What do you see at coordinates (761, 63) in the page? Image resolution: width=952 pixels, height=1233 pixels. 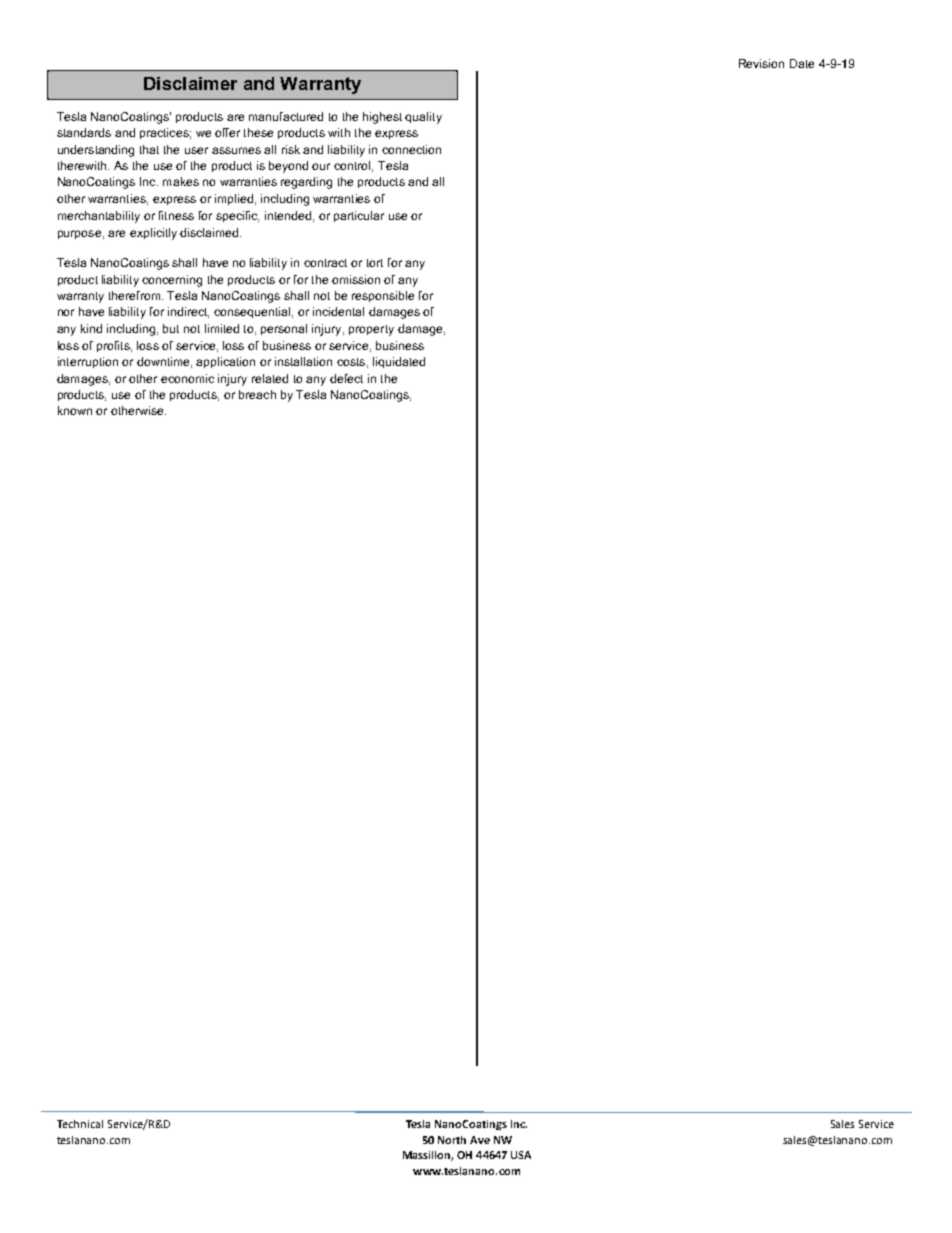 I see `Revision` at bounding box center [761, 63].
